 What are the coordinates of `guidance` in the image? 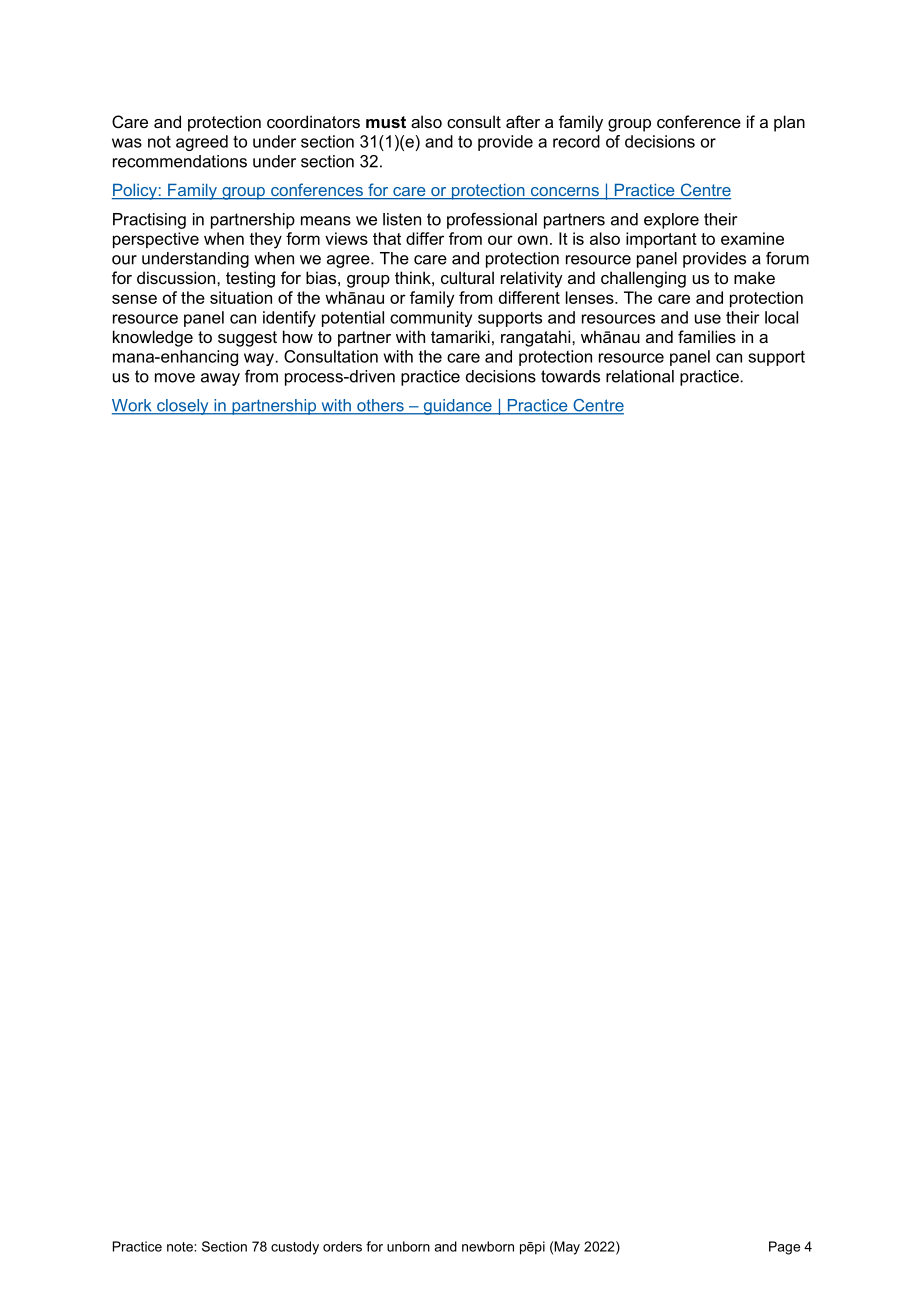 It's located at (457, 407).
